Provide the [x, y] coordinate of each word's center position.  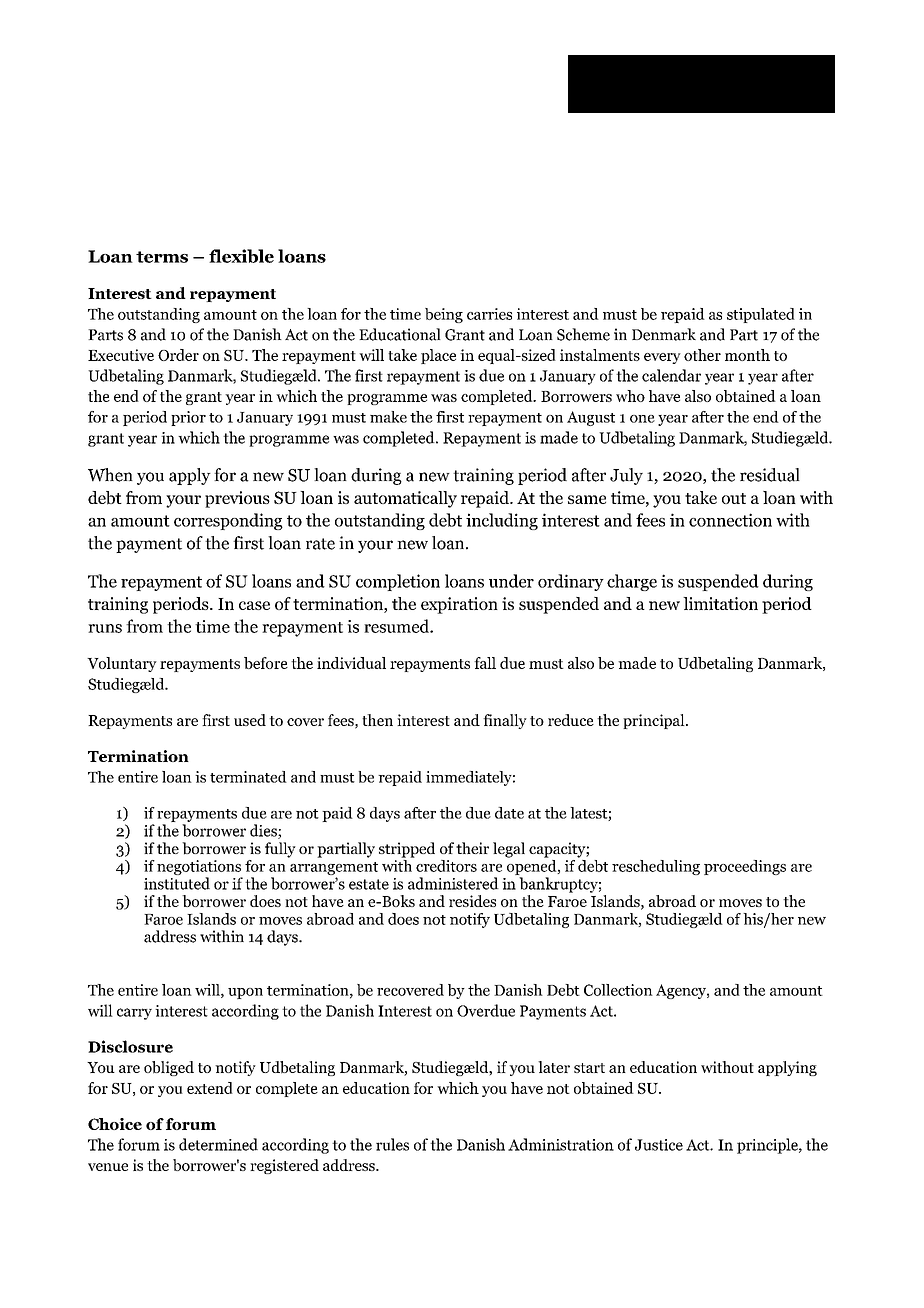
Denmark [664, 334]
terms [162, 257]
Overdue [486, 1010]
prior [188, 418]
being [444, 315]
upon [245, 993]
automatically [405, 499]
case [254, 605]
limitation [720, 603]
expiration [459, 605]
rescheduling [656, 867]
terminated [248, 777]
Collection [618, 990]
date [509, 813]
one [642, 419]
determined [218, 1144]
